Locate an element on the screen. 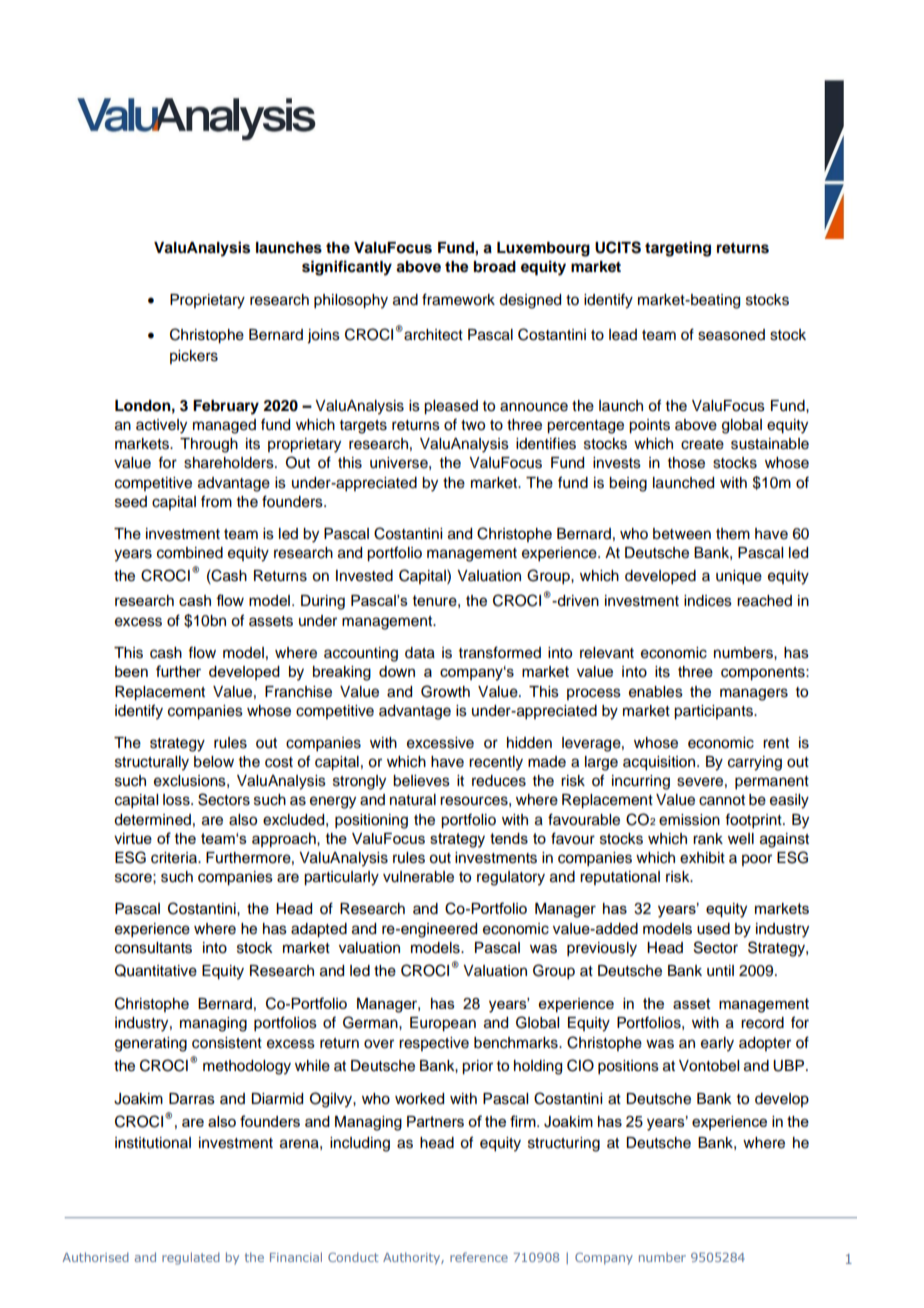  believes is located at coordinates (421, 781).
